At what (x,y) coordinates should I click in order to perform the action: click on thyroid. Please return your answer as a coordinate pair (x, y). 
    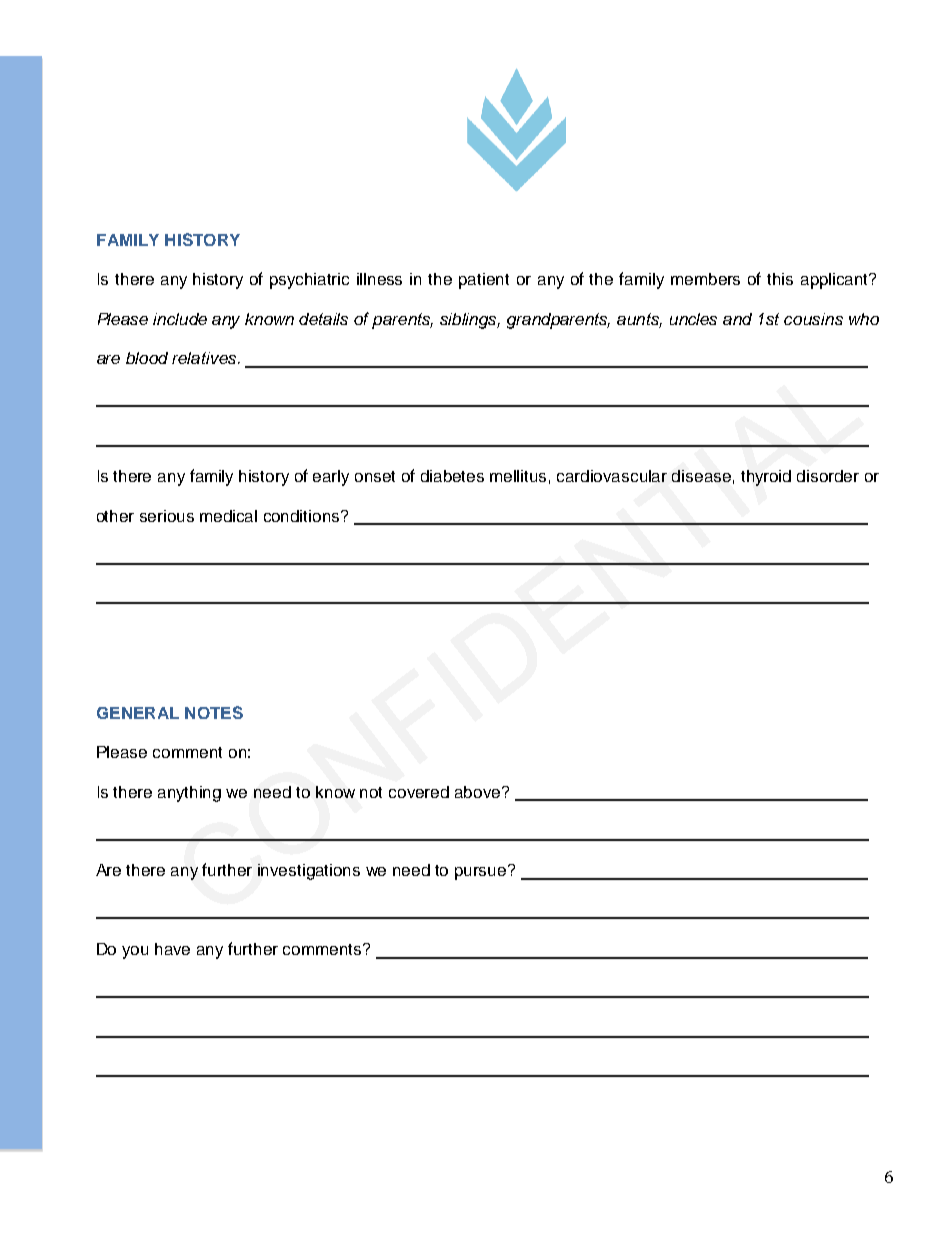
    Looking at the image, I should click on (766, 478).
